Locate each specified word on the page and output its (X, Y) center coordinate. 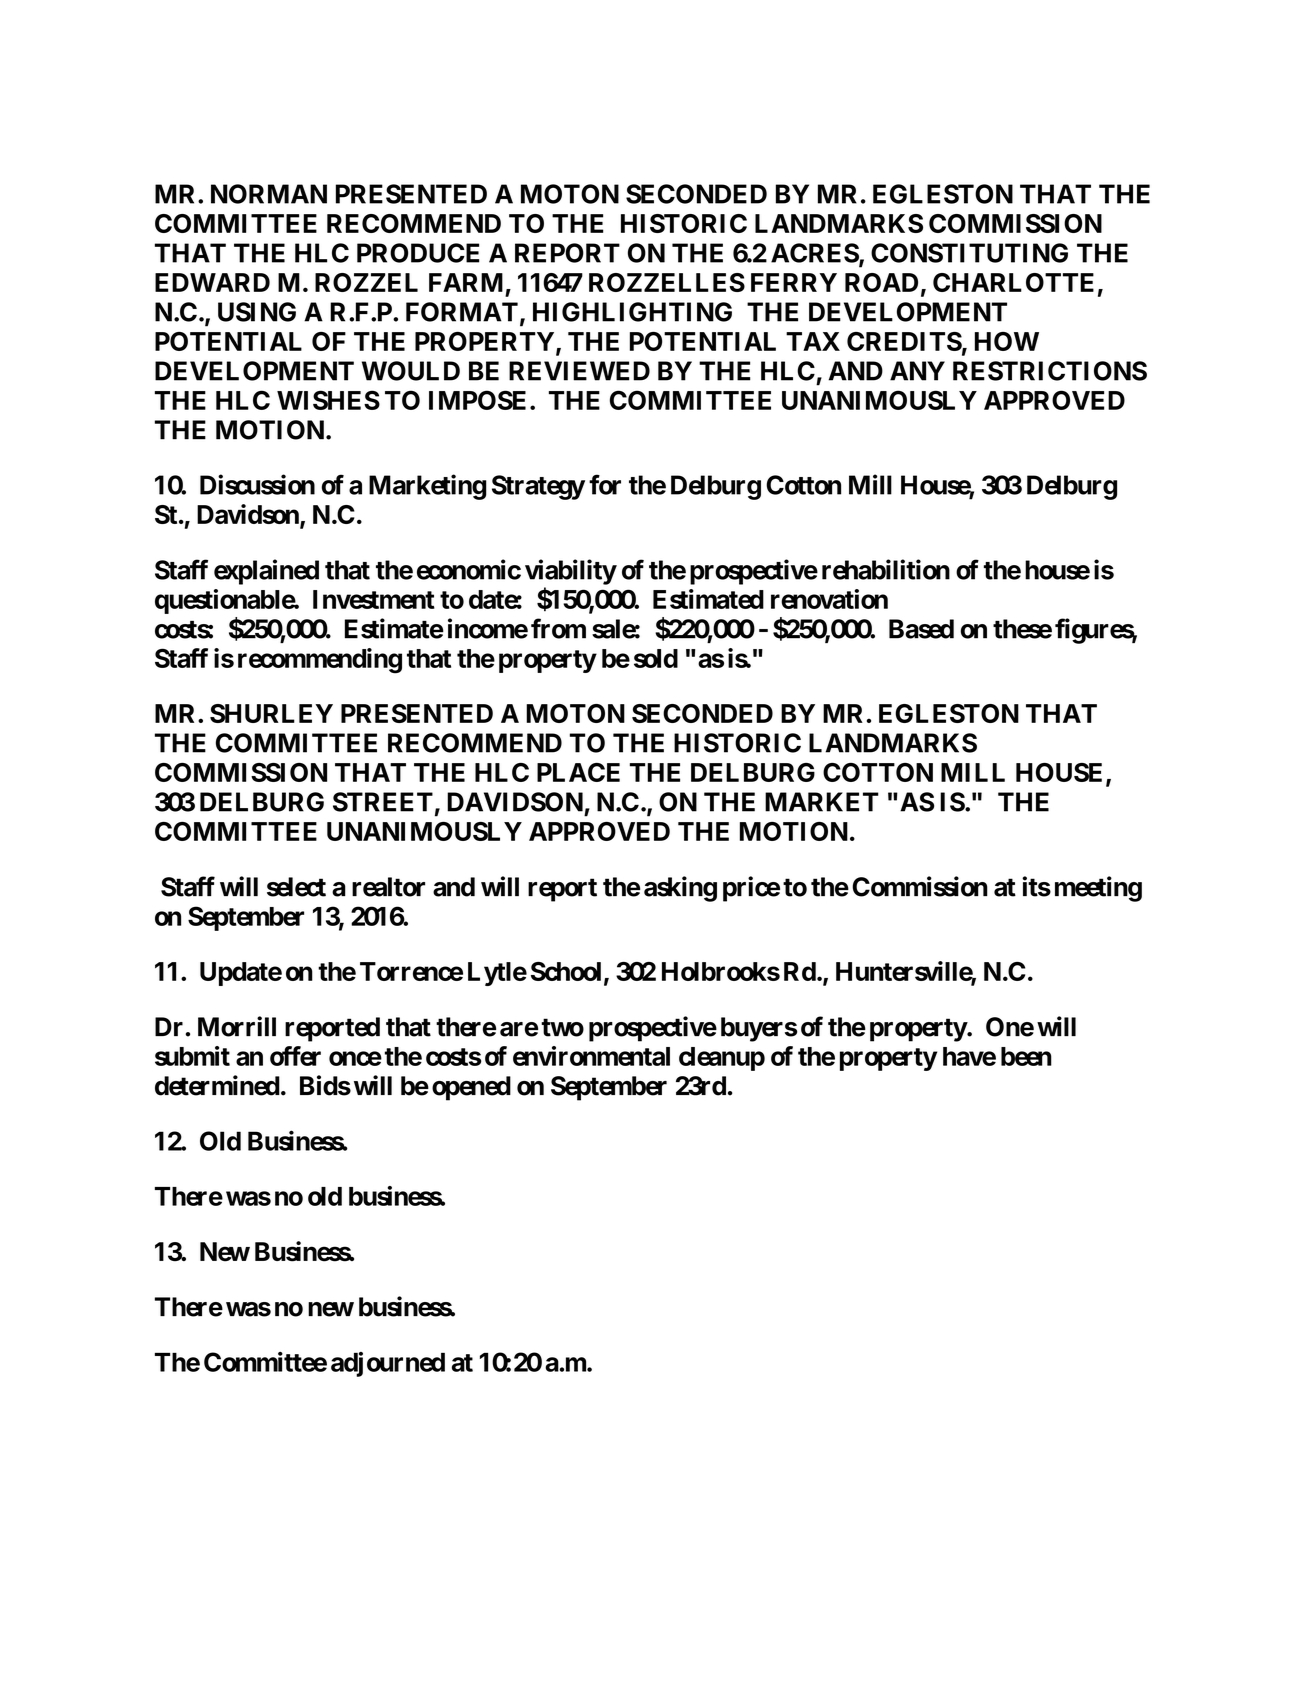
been (1026, 1056)
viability (571, 572)
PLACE (578, 772)
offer (295, 1056)
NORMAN (269, 194)
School (566, 971)
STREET (383, 802)
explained (266, 572)
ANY (917, 371)
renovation (829, 599)
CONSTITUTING (969, 253)
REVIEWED (579, 371)
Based (921, 629)
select (296, 887)
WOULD (411, 371)
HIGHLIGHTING (632, 312)
